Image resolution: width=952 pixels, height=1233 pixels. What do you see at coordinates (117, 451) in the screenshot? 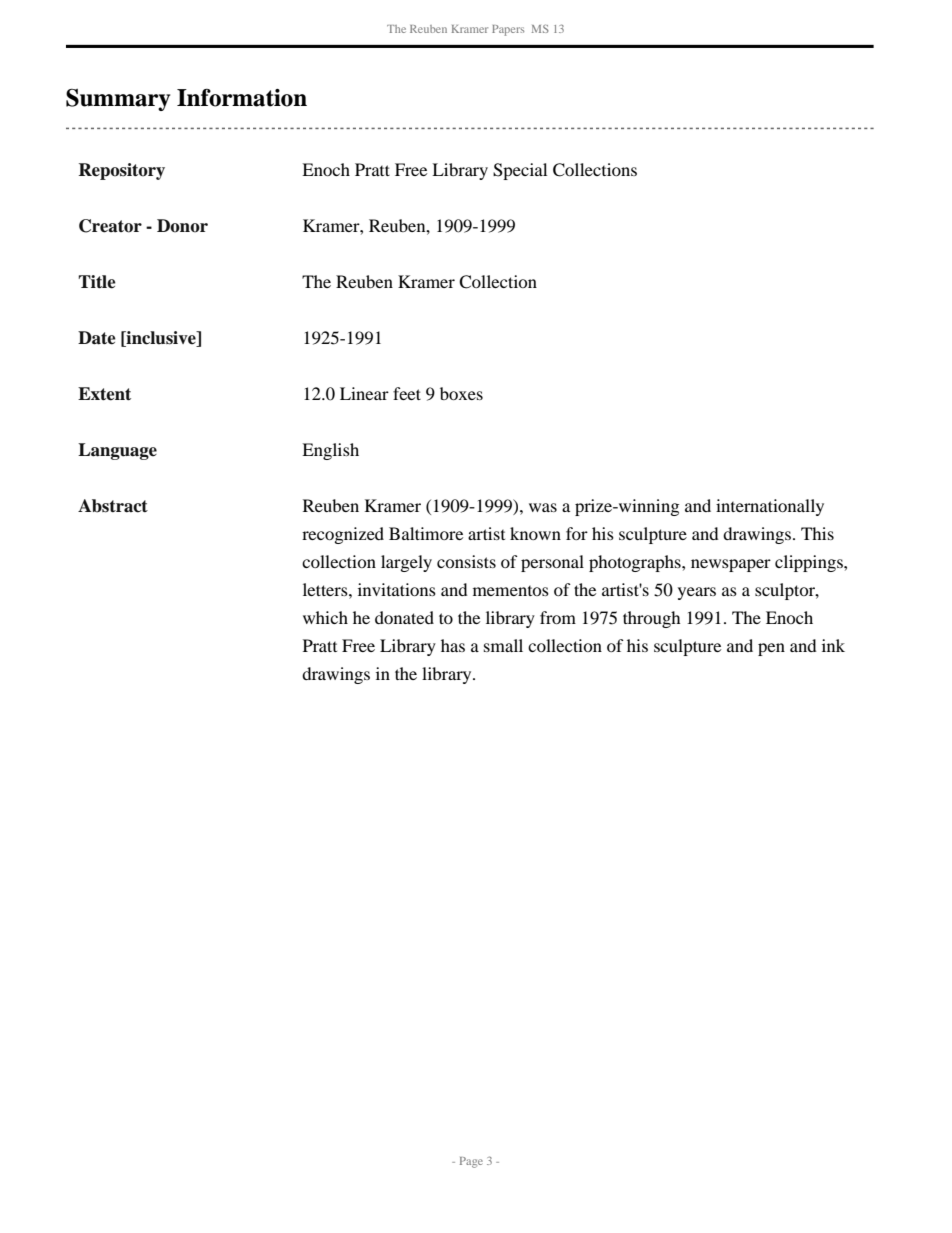
I see `Language` at bounding box center [117, 451].
